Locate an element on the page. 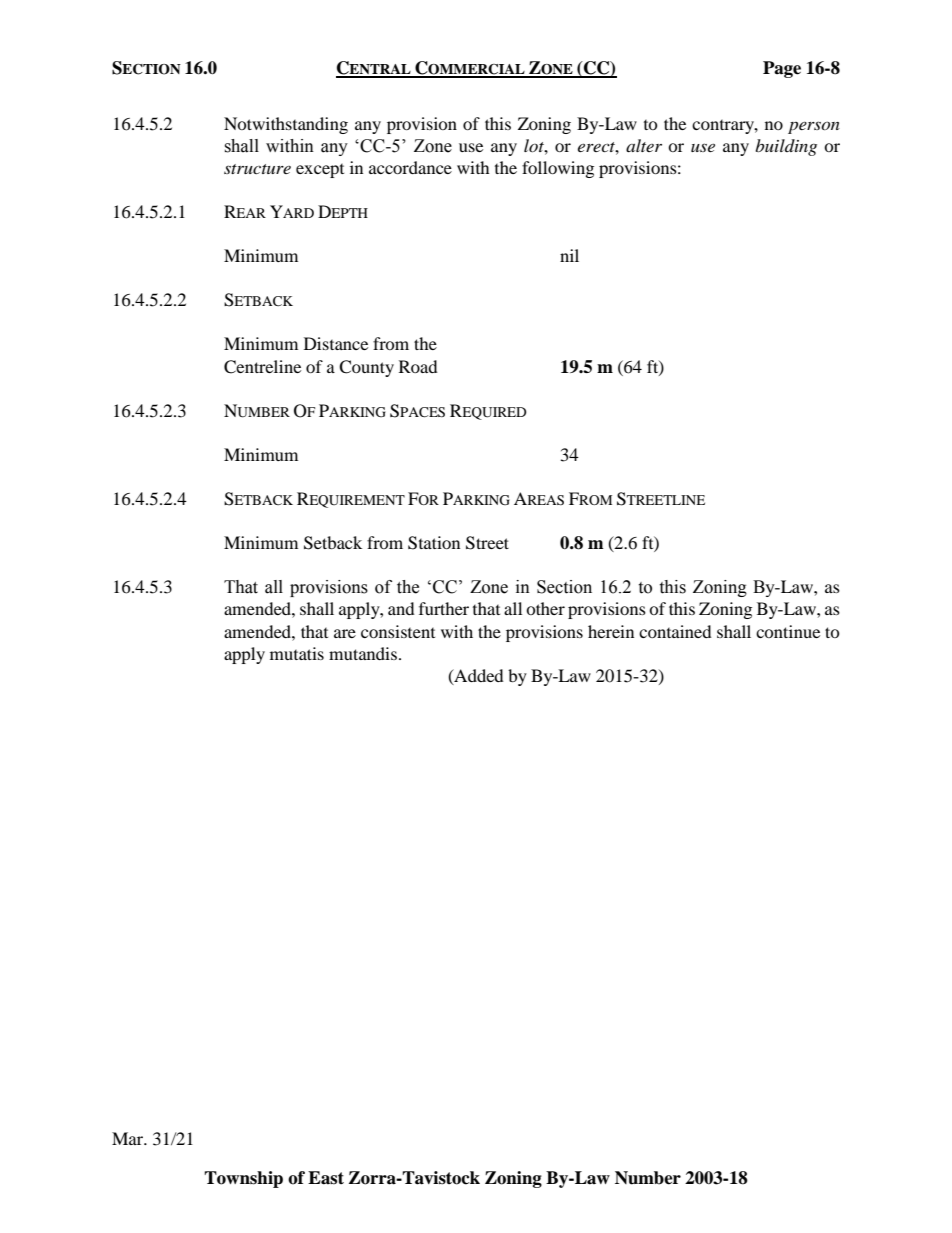  Page is located at coordinates (782, 69).
